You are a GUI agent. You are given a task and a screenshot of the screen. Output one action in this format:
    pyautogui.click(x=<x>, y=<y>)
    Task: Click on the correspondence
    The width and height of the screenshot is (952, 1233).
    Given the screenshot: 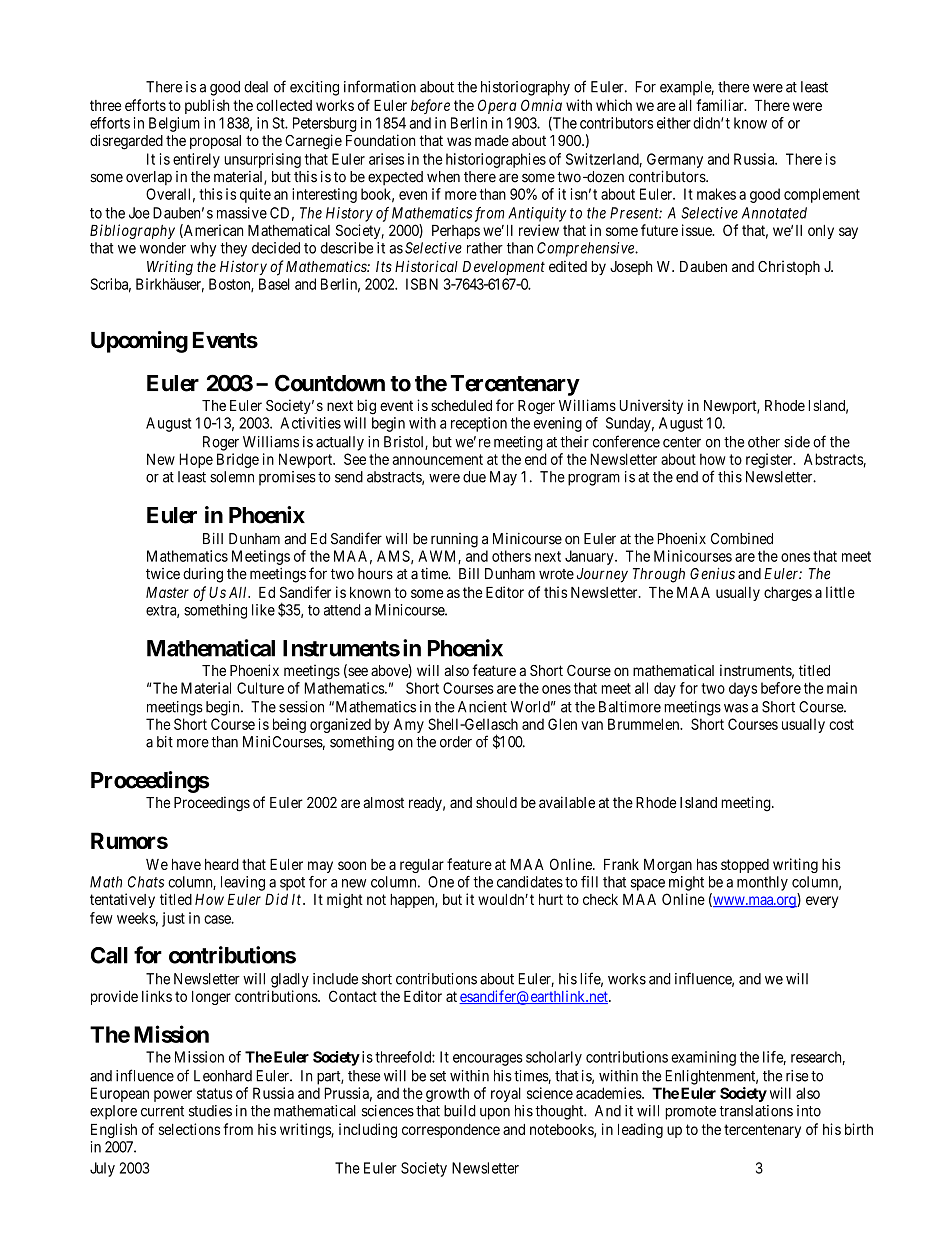 What is the action you would take?
    pyautogui.click(x=451, y=1131)
